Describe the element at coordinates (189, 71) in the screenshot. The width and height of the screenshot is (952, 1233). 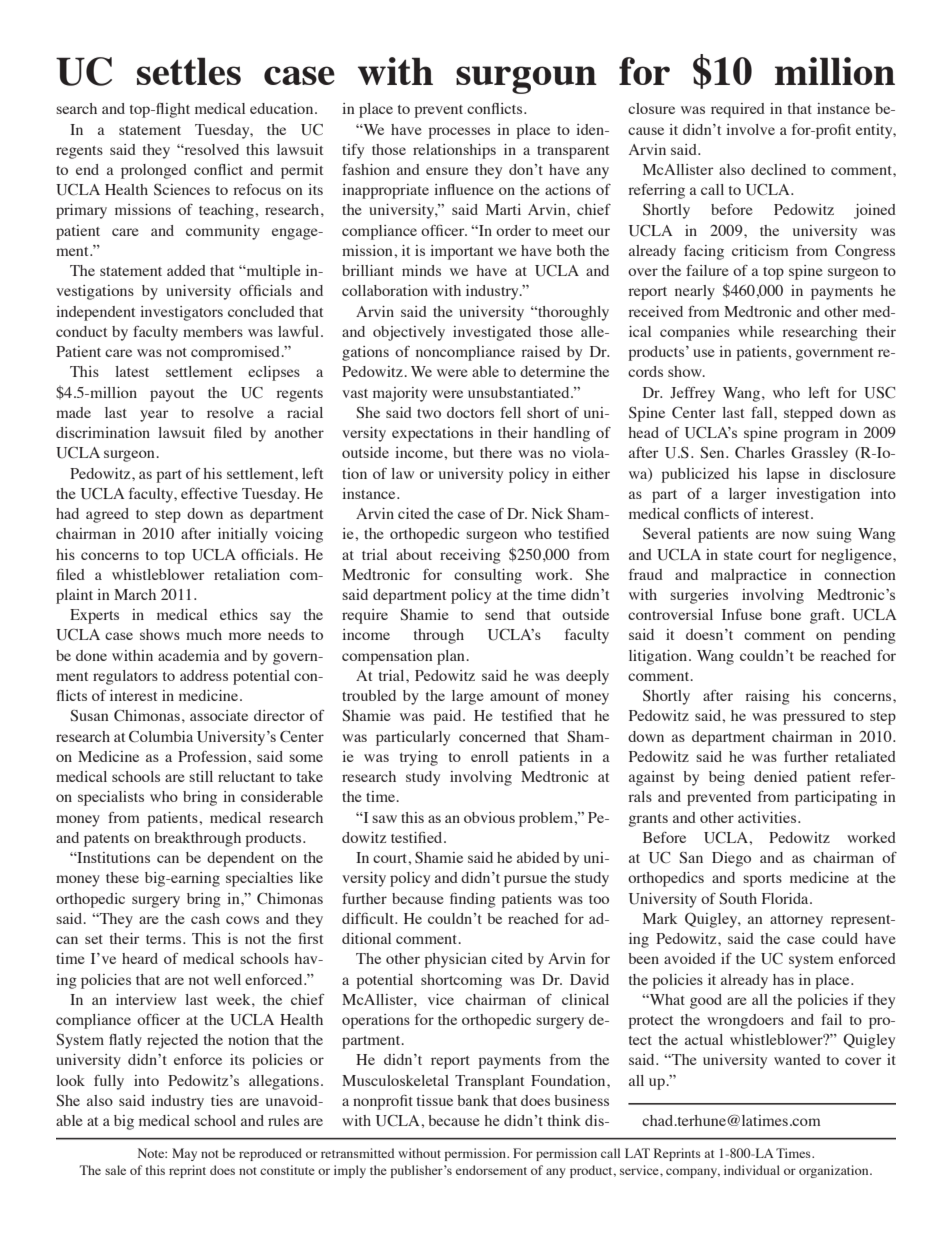
I see `settles` at that location.
